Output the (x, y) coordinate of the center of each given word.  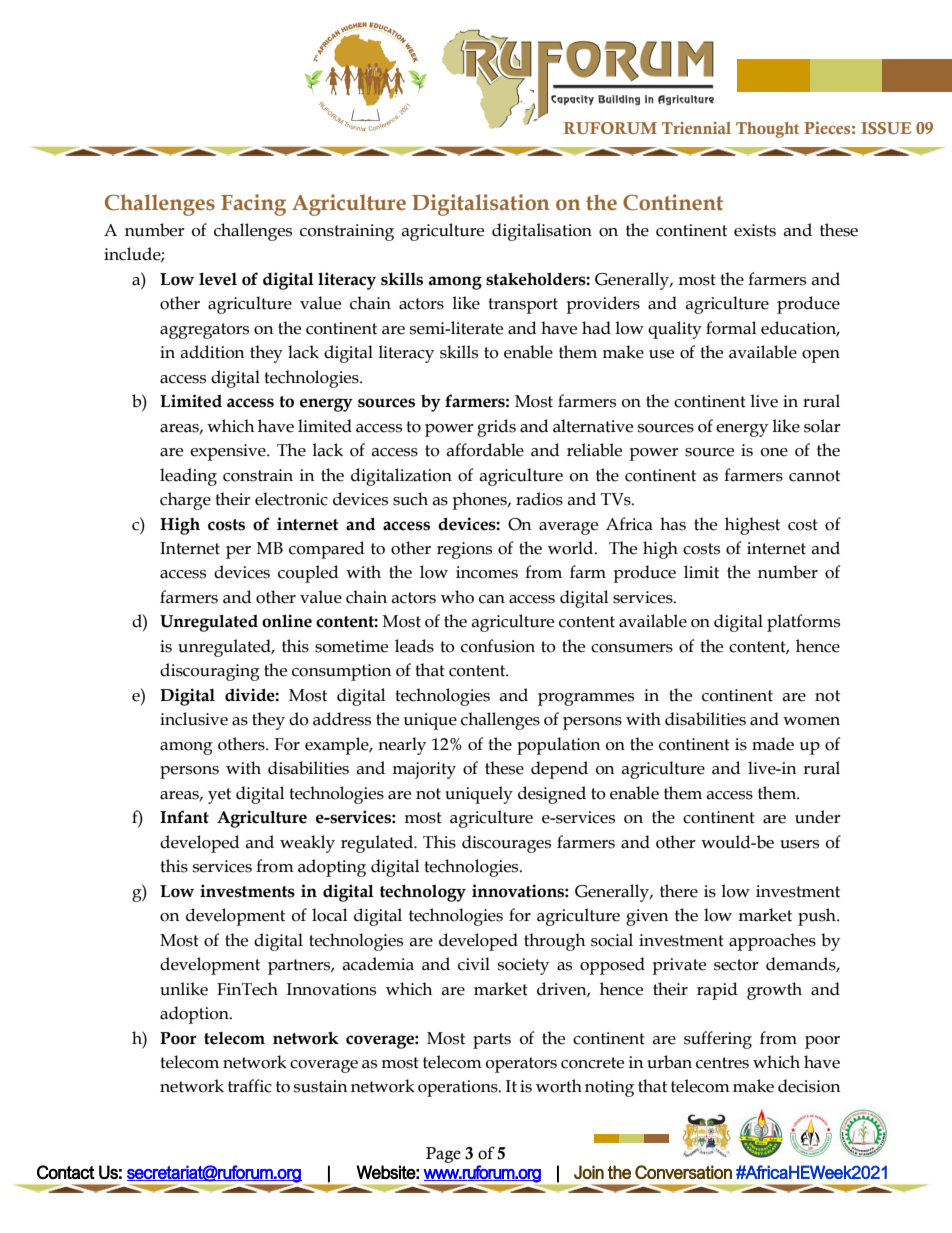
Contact (66, 1172)
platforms (803, 623)
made (773, 744)
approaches (772, 942)
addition (212, 352)
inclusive (194, 719)
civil (474, 964)
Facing (253, 205)
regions (464, 550)
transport (523, 306)
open (821, 356)
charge (185, 501)
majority (424, 770)
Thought (767, 130)
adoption (195, 1015)
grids (496, 428)
